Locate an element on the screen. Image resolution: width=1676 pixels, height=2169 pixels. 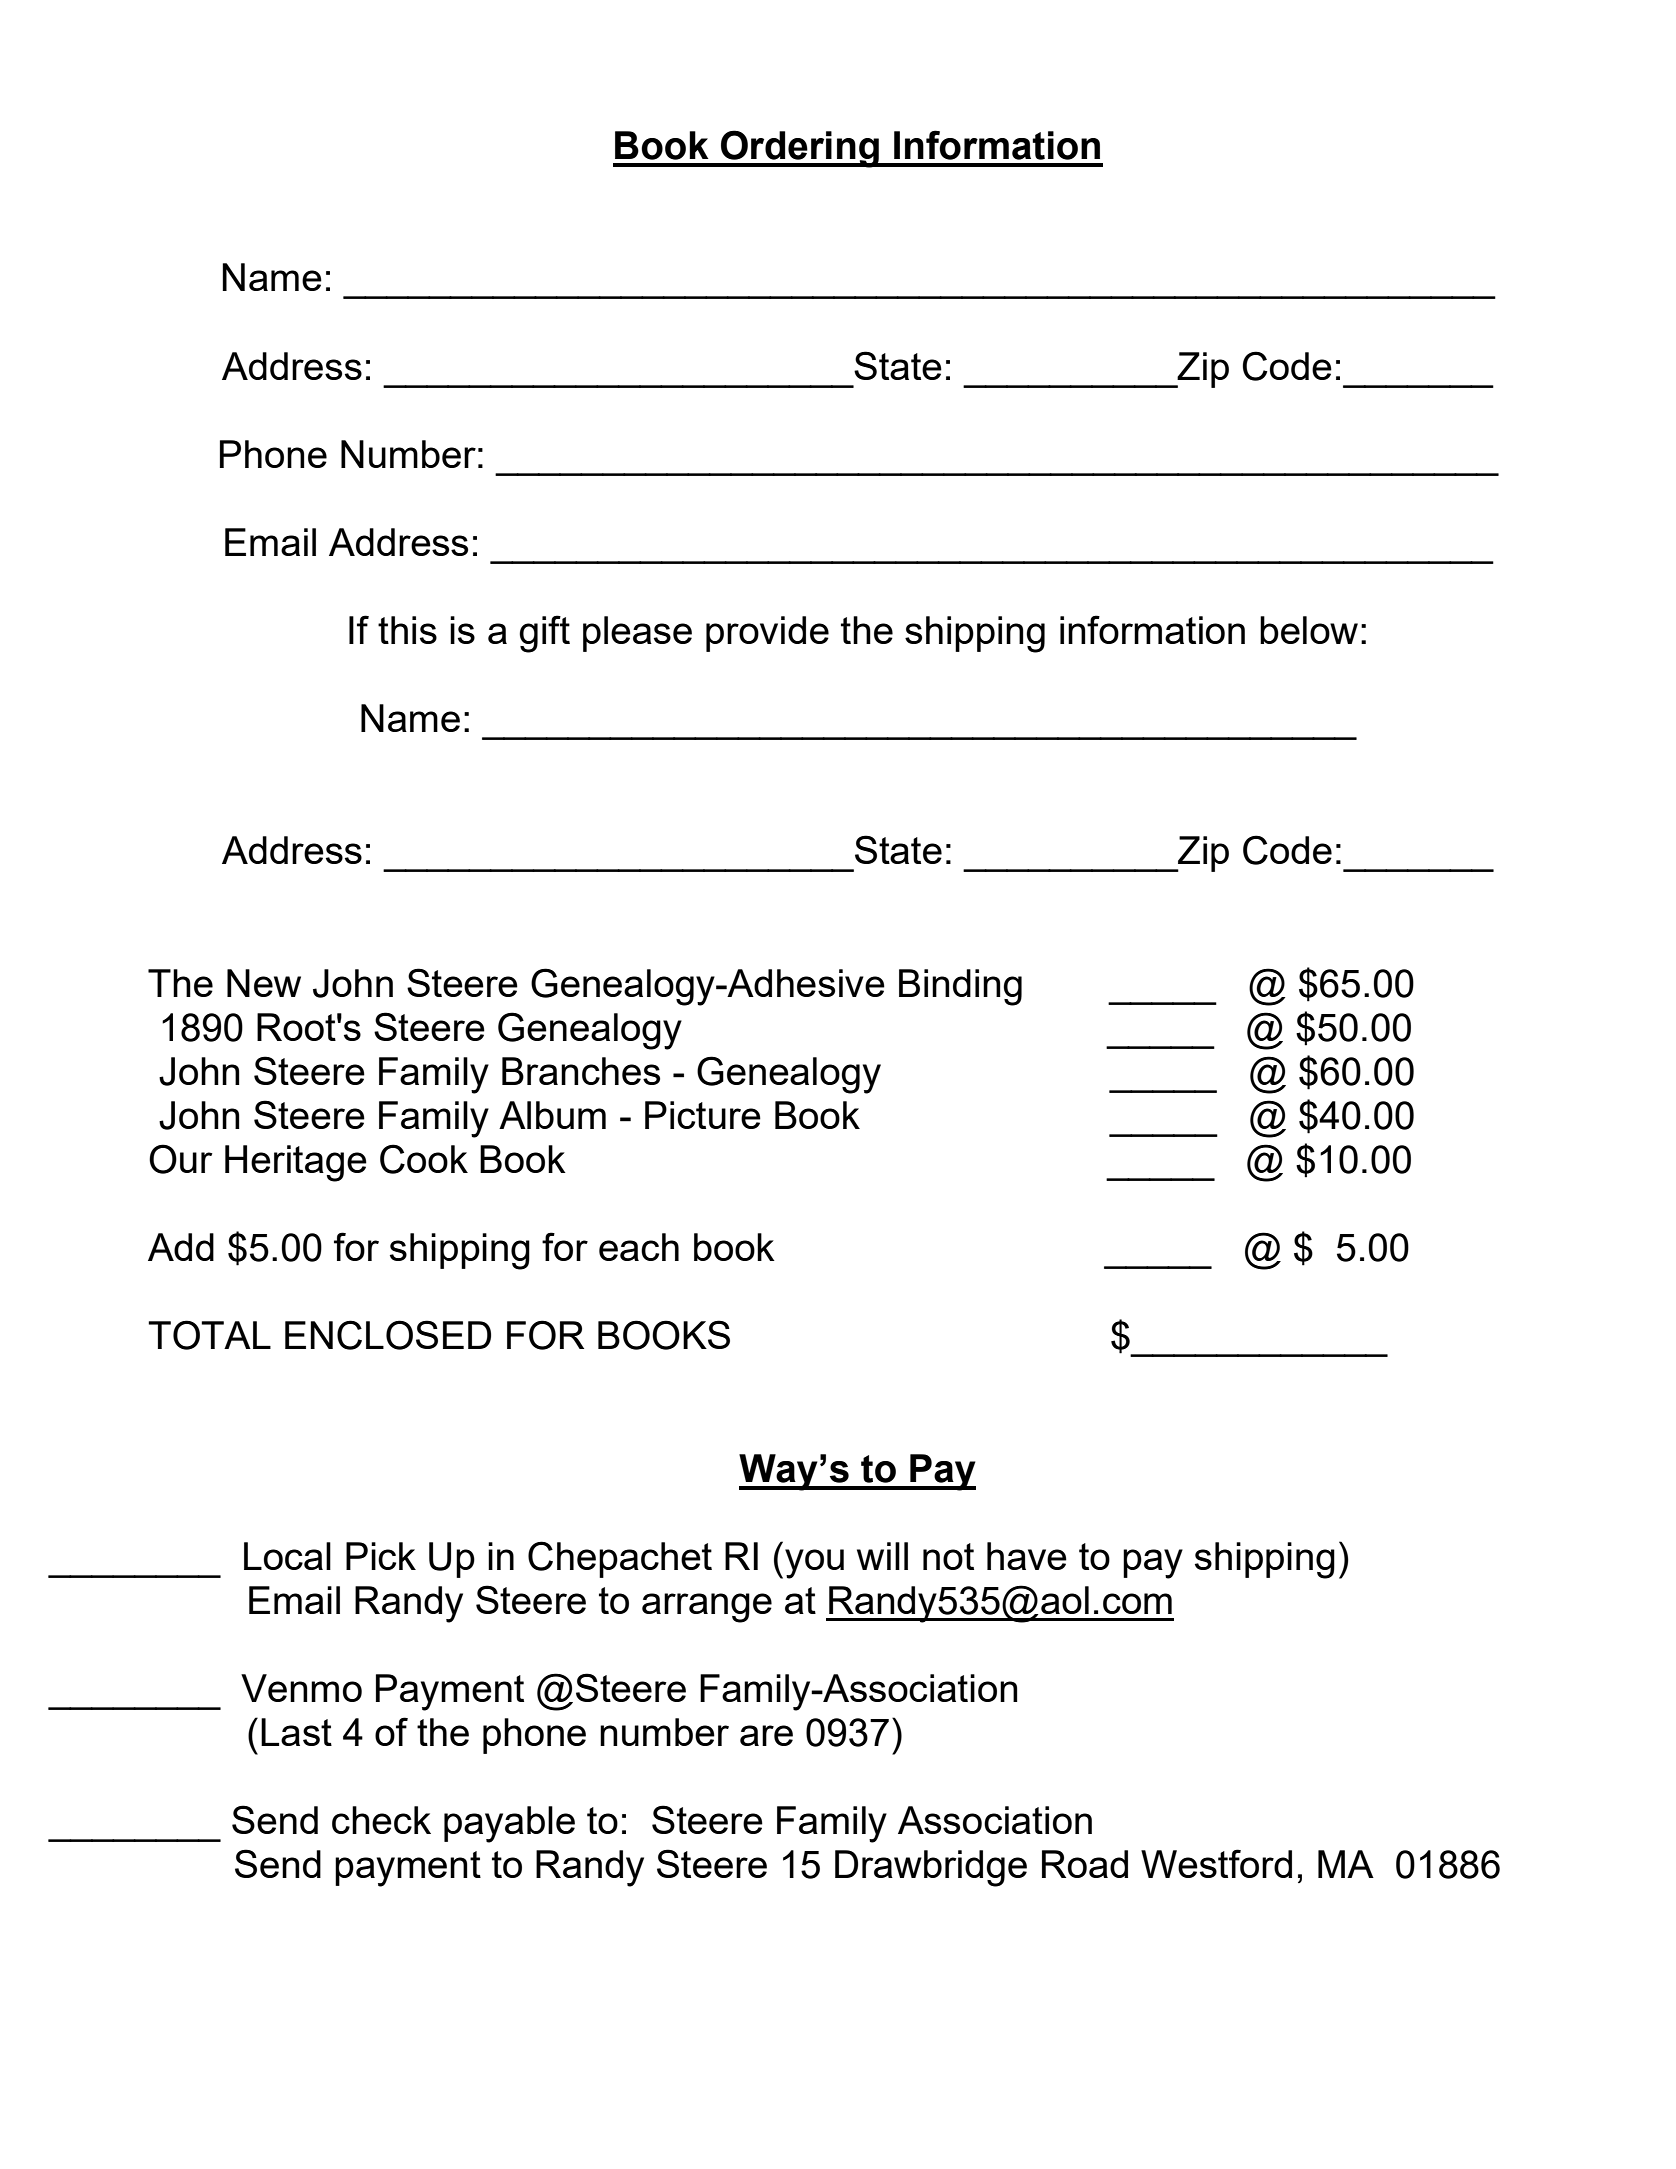
Binding is located at coordinates (960, 987).
